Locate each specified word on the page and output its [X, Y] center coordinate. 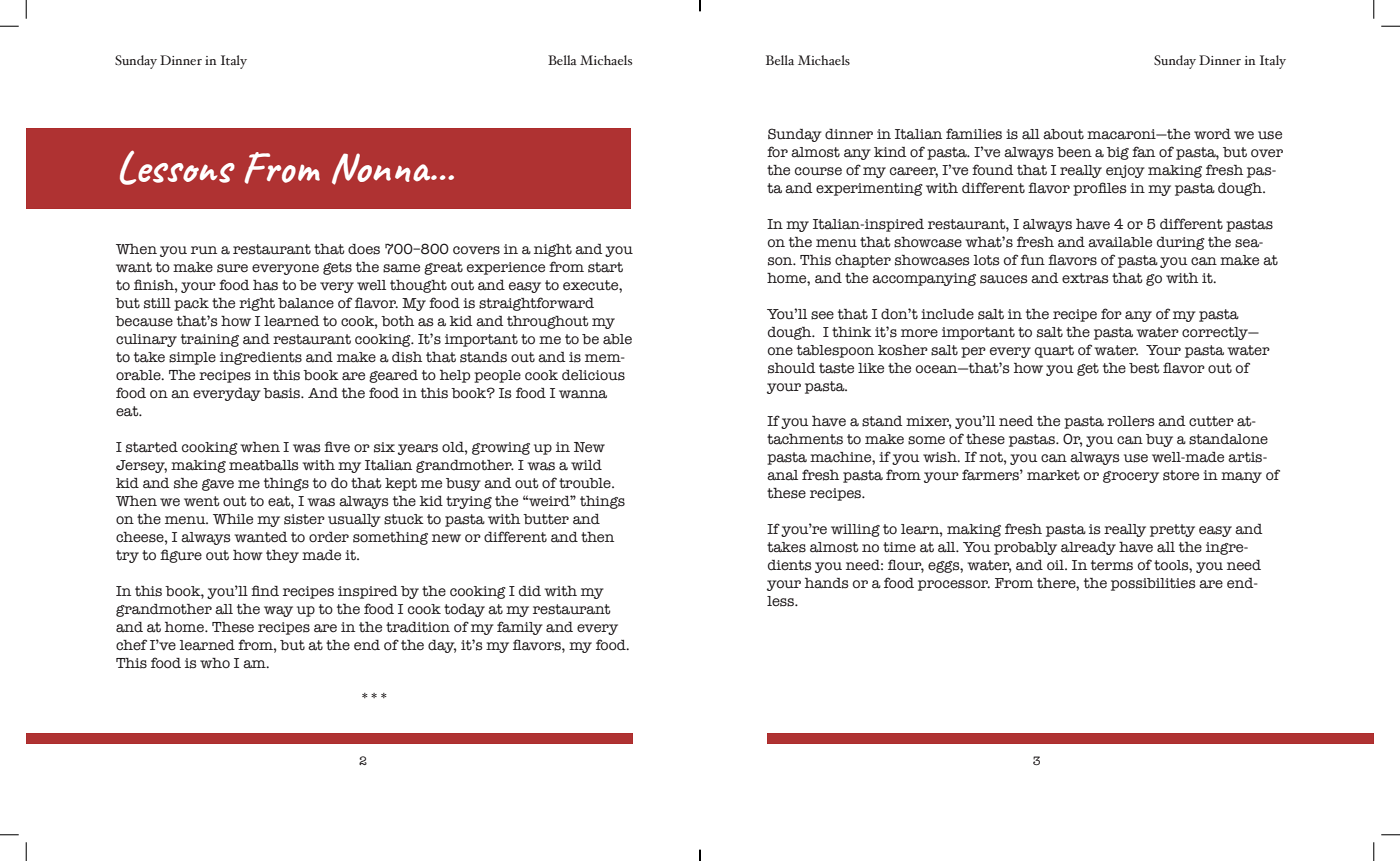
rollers [1131, 421]
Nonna [382, 169]
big [1118, 153]
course [818, 171]
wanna [583, 394]
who [215, 663]
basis [283, 393]
